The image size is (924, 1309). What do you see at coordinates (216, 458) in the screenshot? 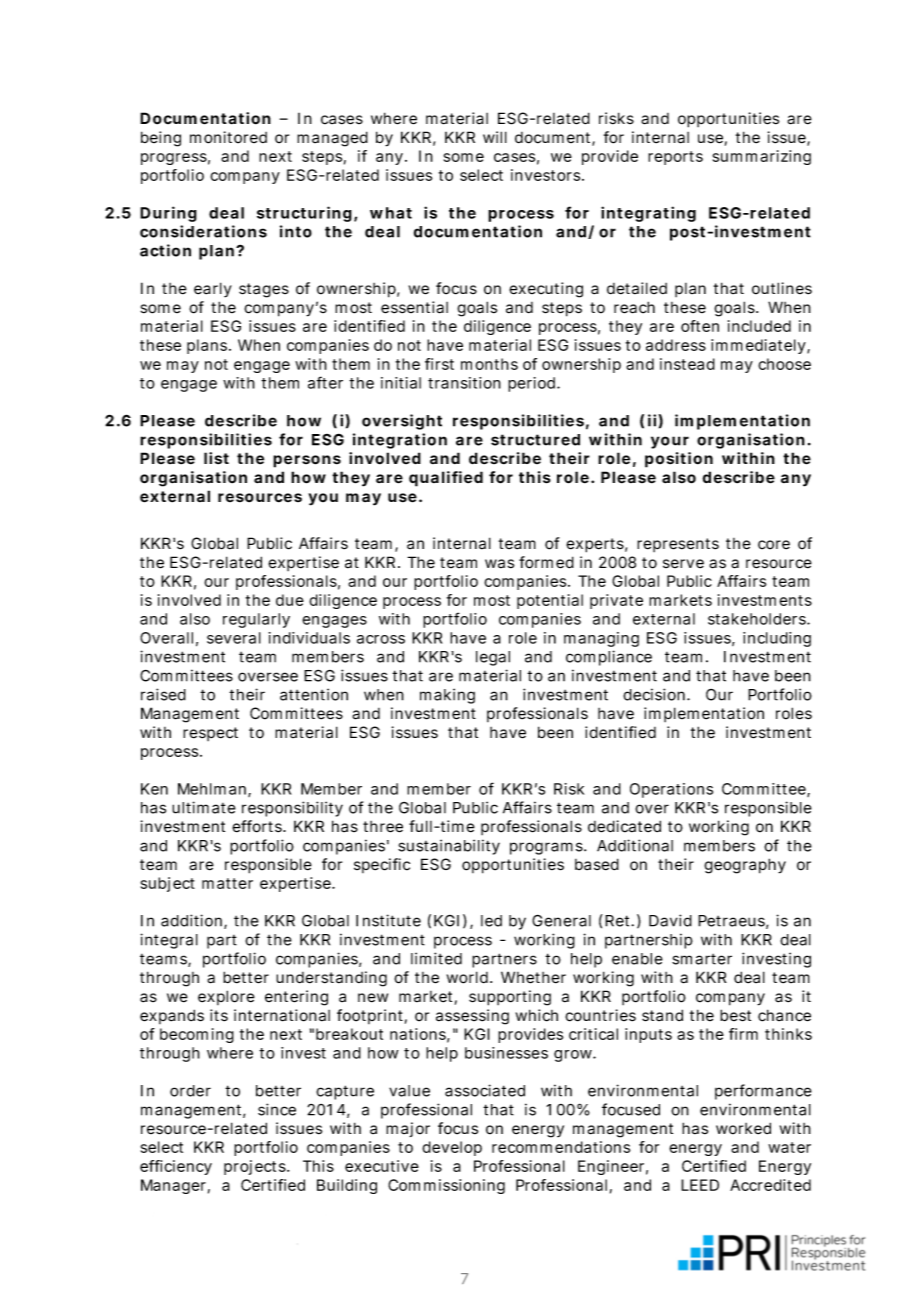
I see `list` at bounding box center [216, 458].
